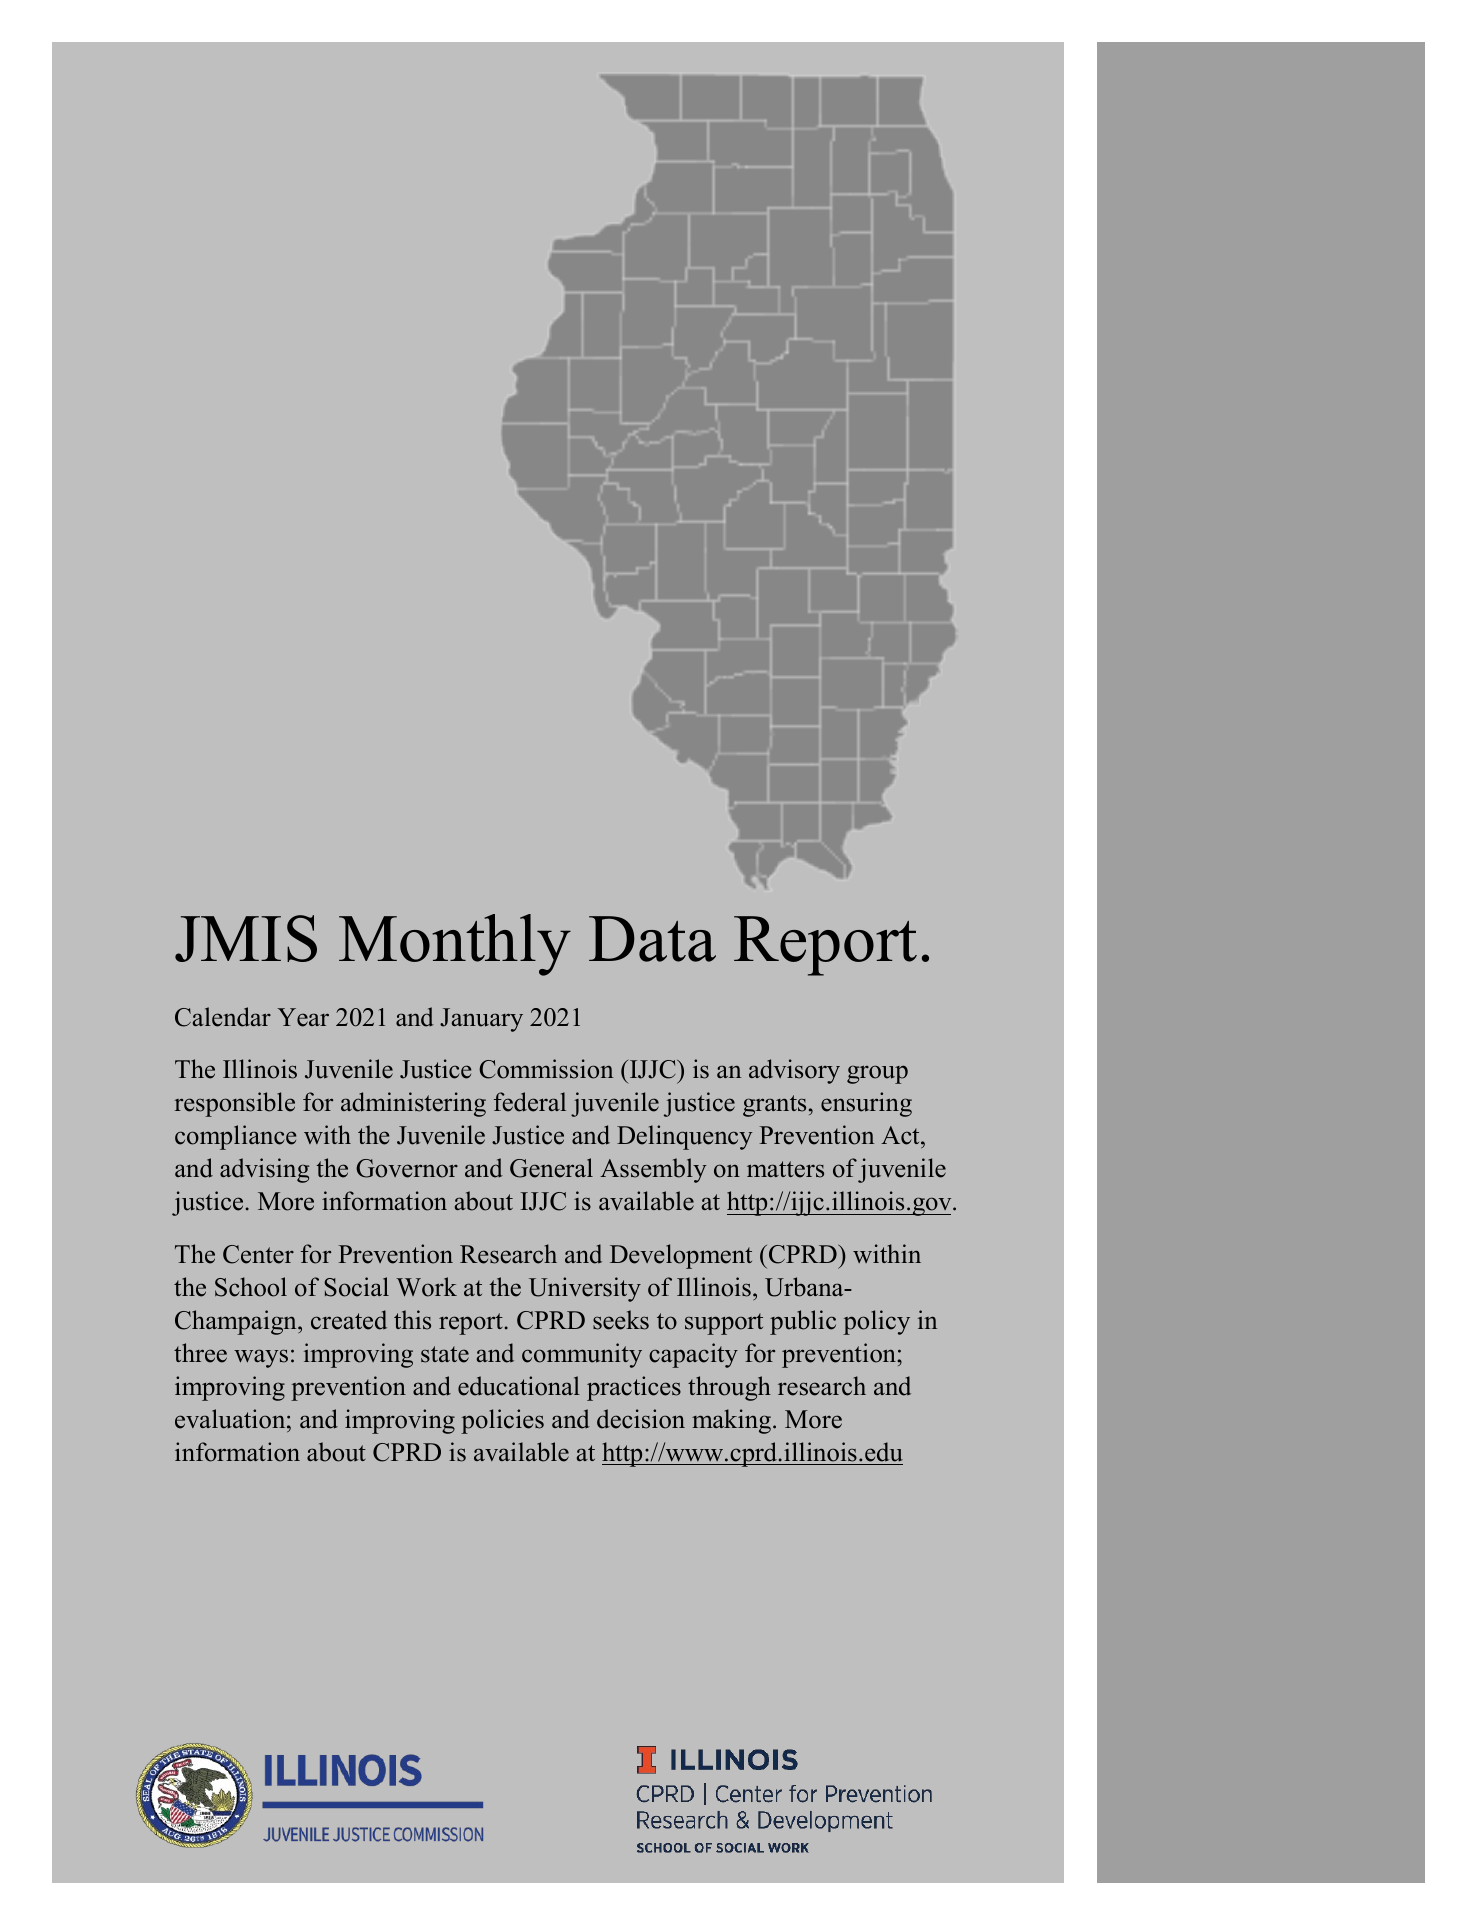 This screenshot has height=1917, width=1481. What do you see at coordinates (652, 939) in the screenshot?
I see `Data` at bounding box center [652, 939].
